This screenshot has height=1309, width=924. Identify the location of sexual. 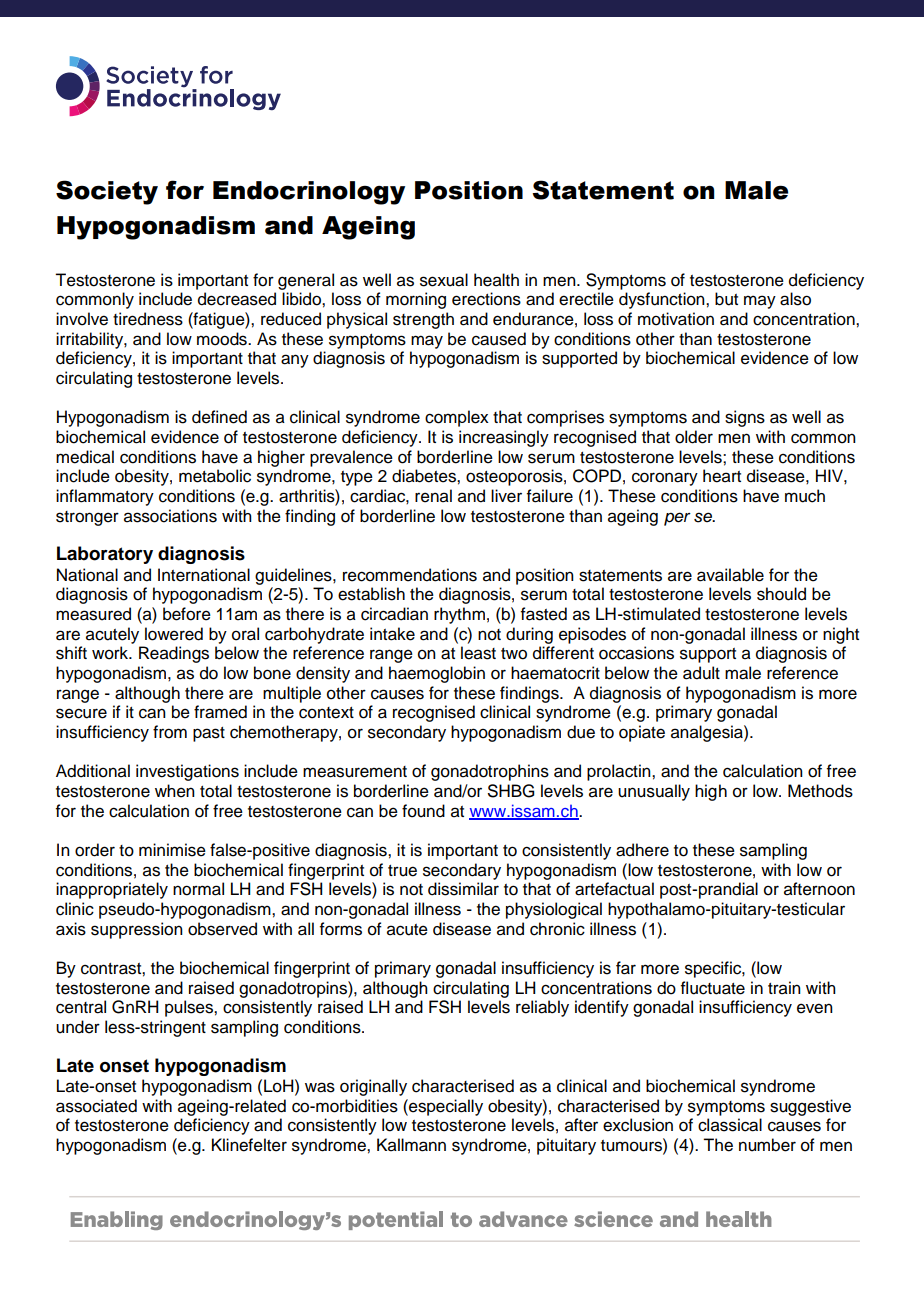
(444, 280).
